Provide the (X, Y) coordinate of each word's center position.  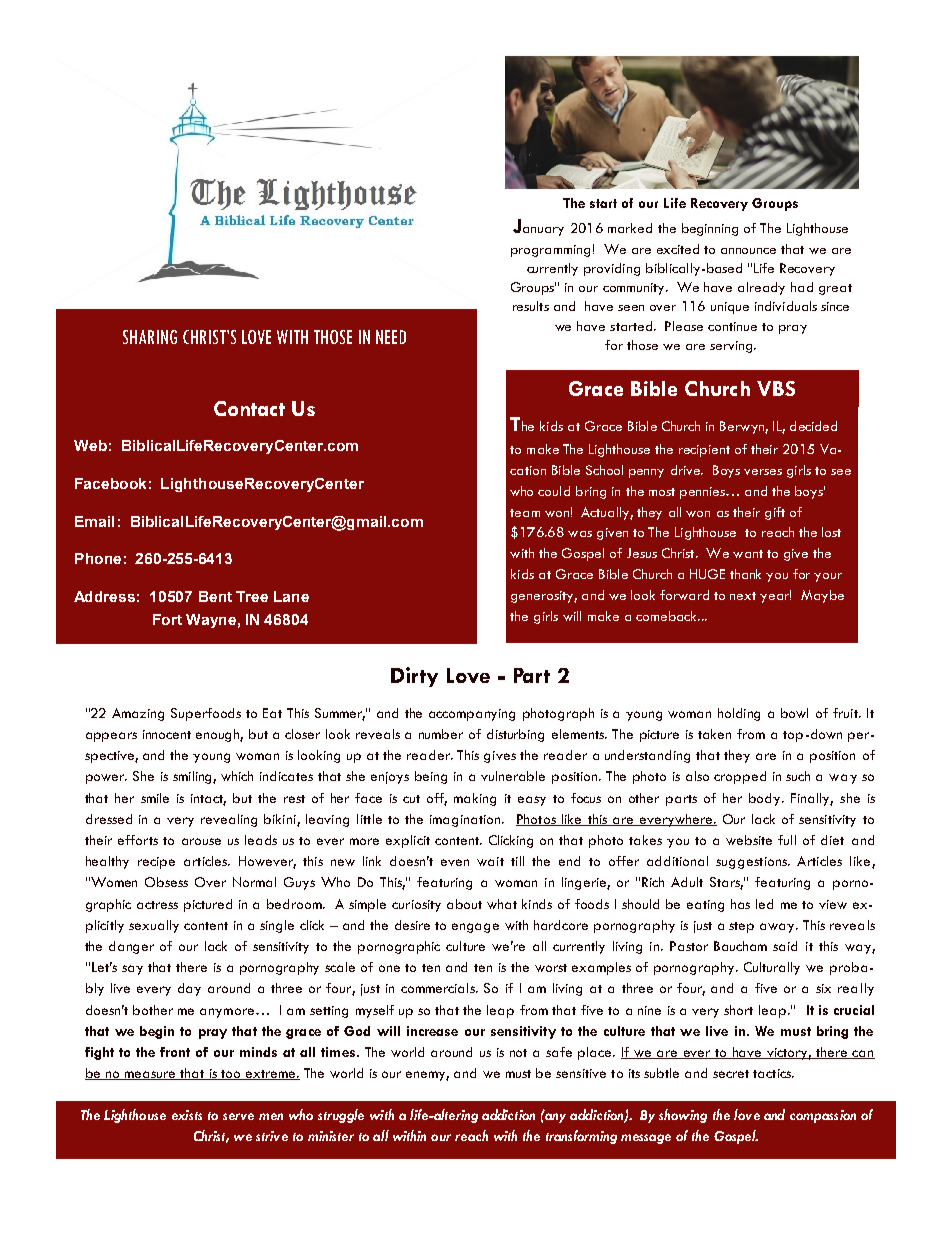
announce (748, 251)
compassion (823, 1116)
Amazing (138, 714)
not (518, 1053)
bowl (794, 713)
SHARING (150, 337)
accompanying (472, 715)
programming (550, 251)
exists (187, 1115)
